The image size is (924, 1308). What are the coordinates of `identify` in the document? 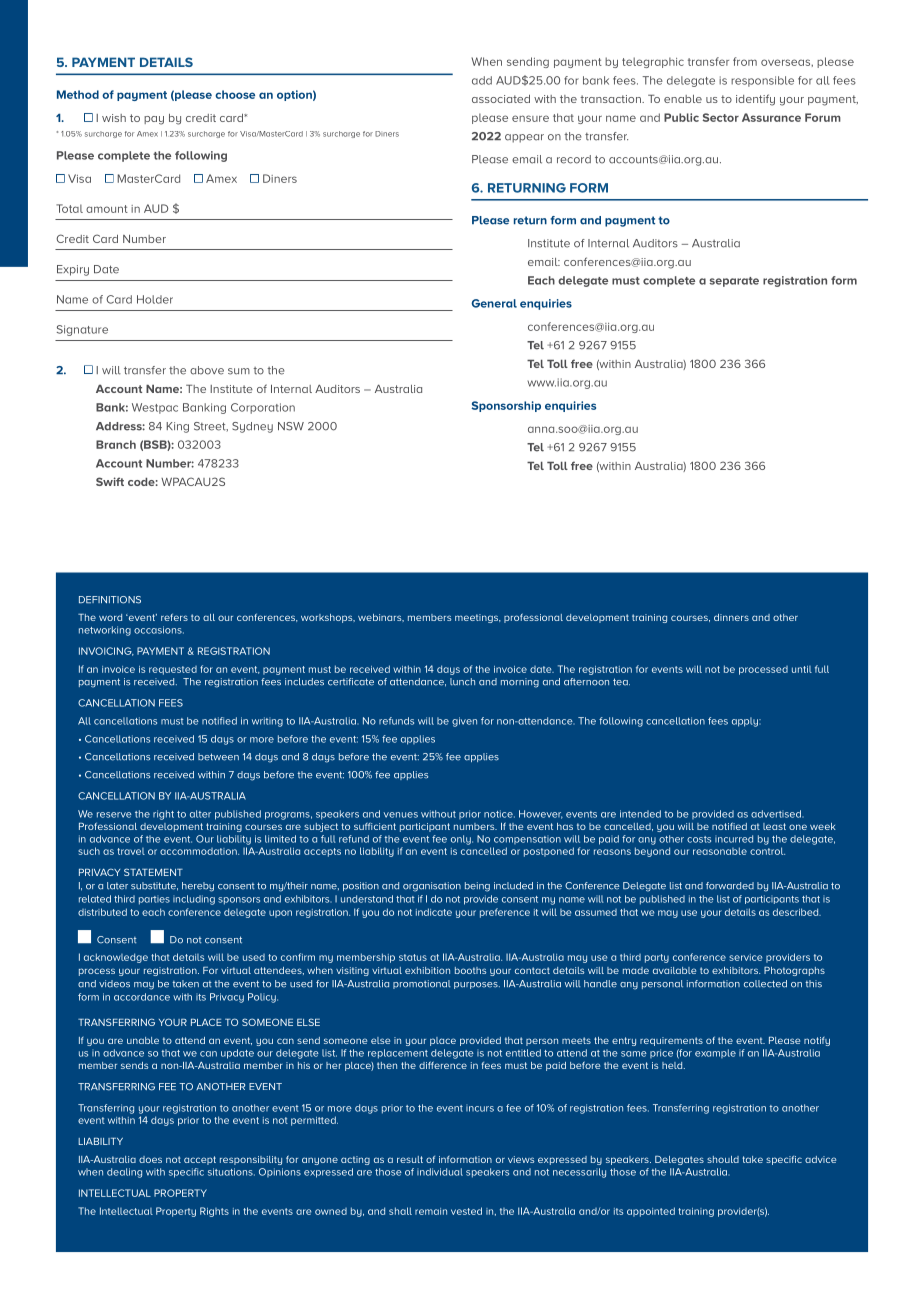 It's located at (755, 100).
